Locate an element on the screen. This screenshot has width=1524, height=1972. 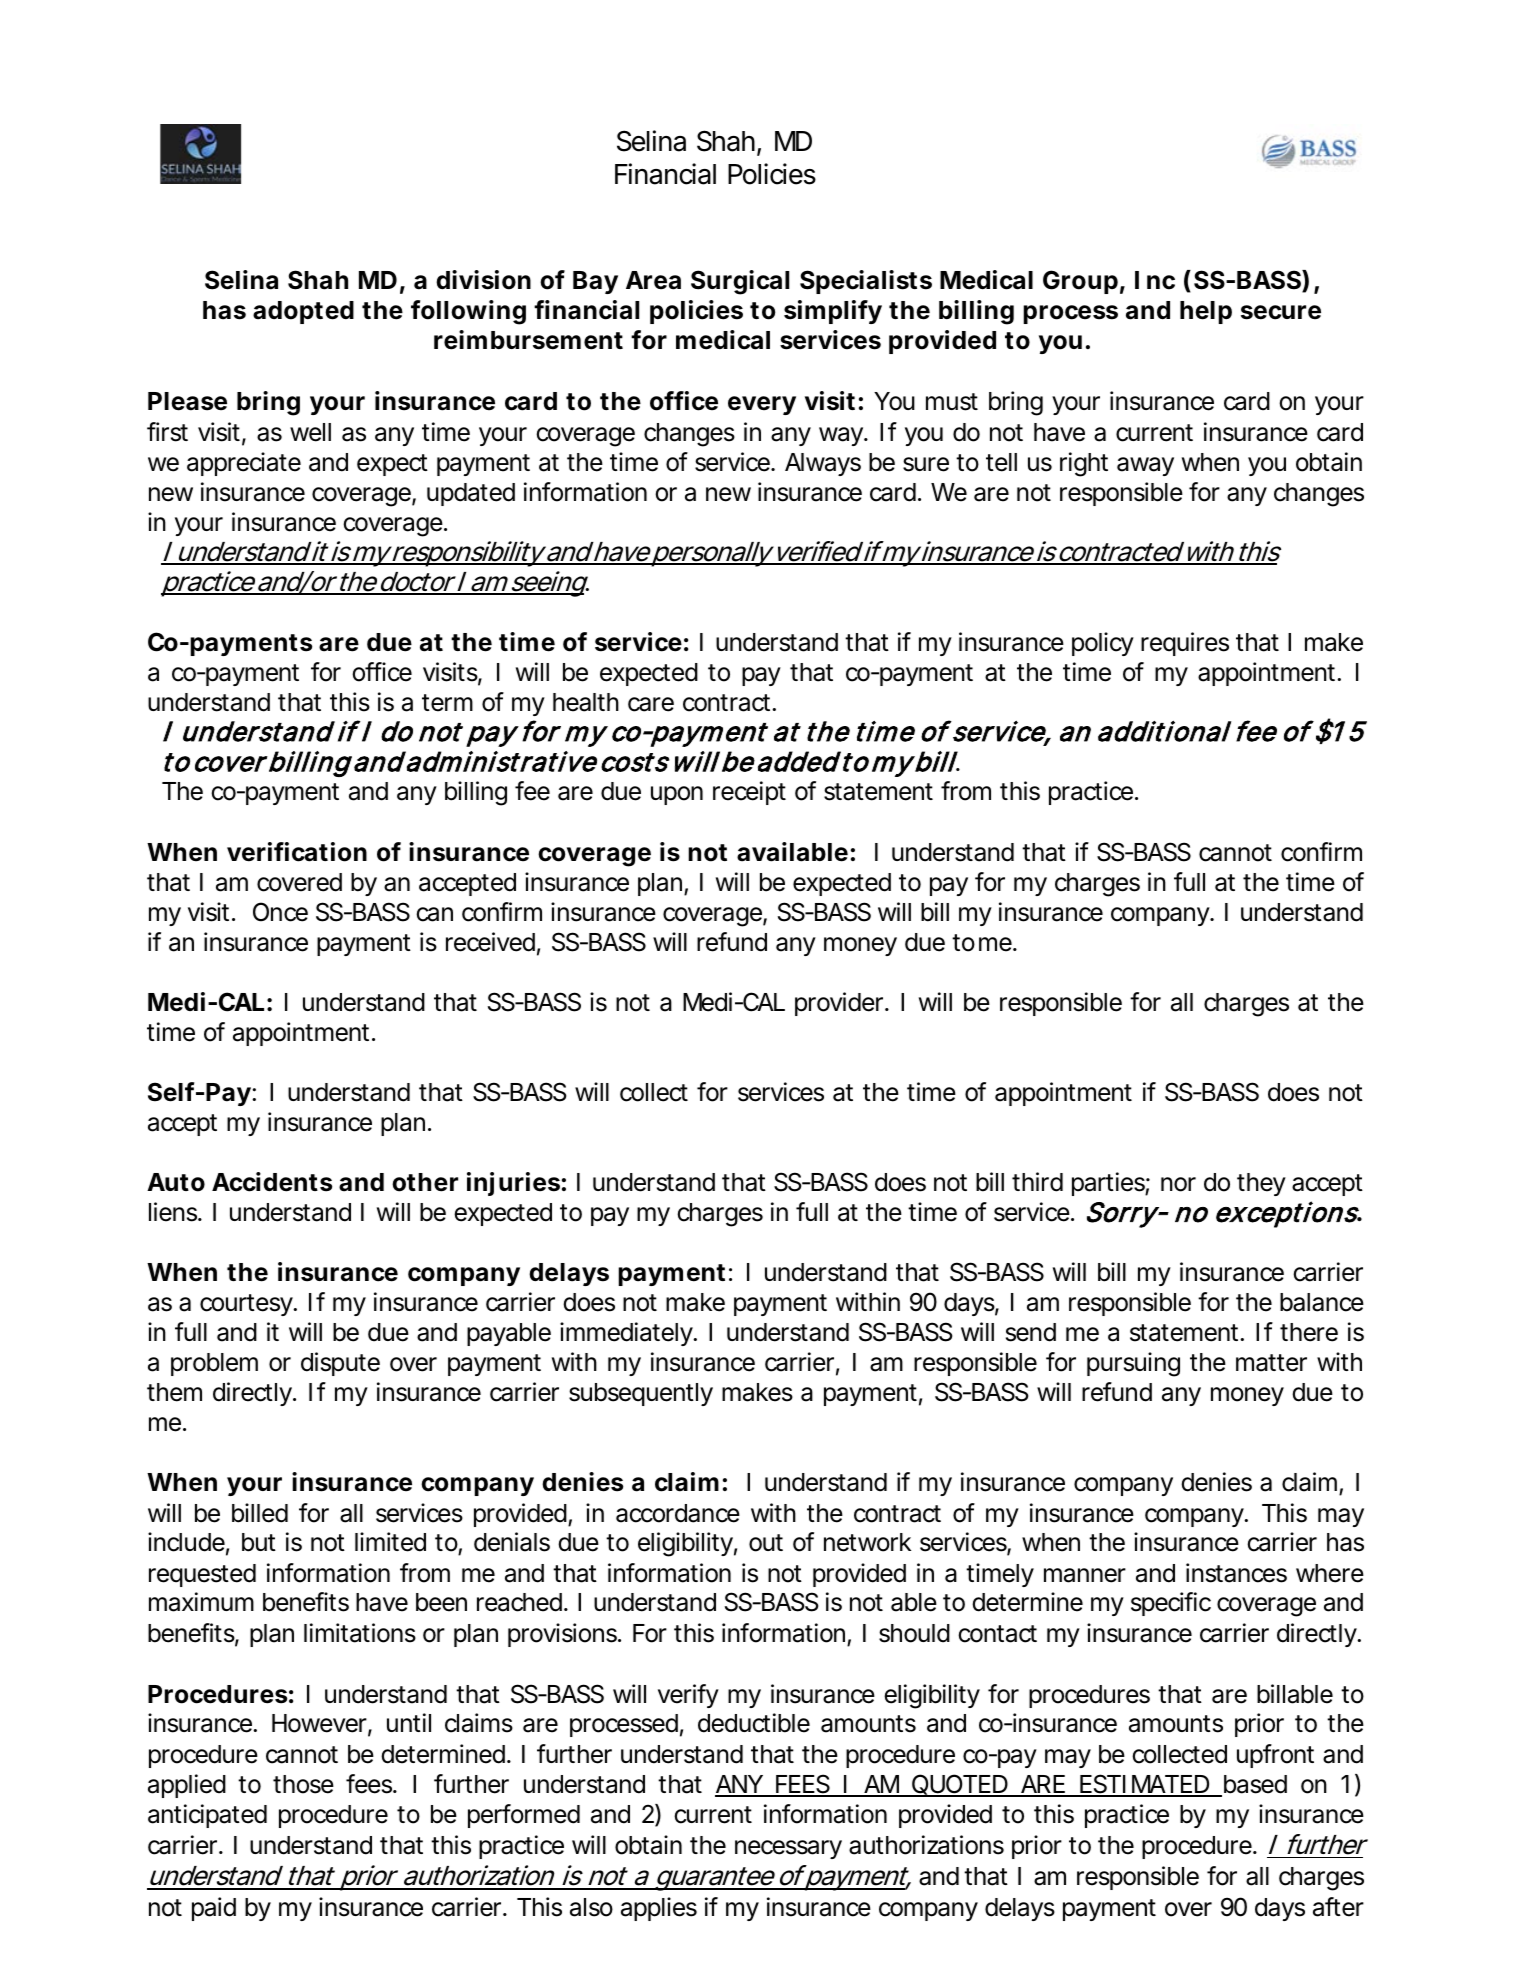
those is located at coordinates (303, 1784).
